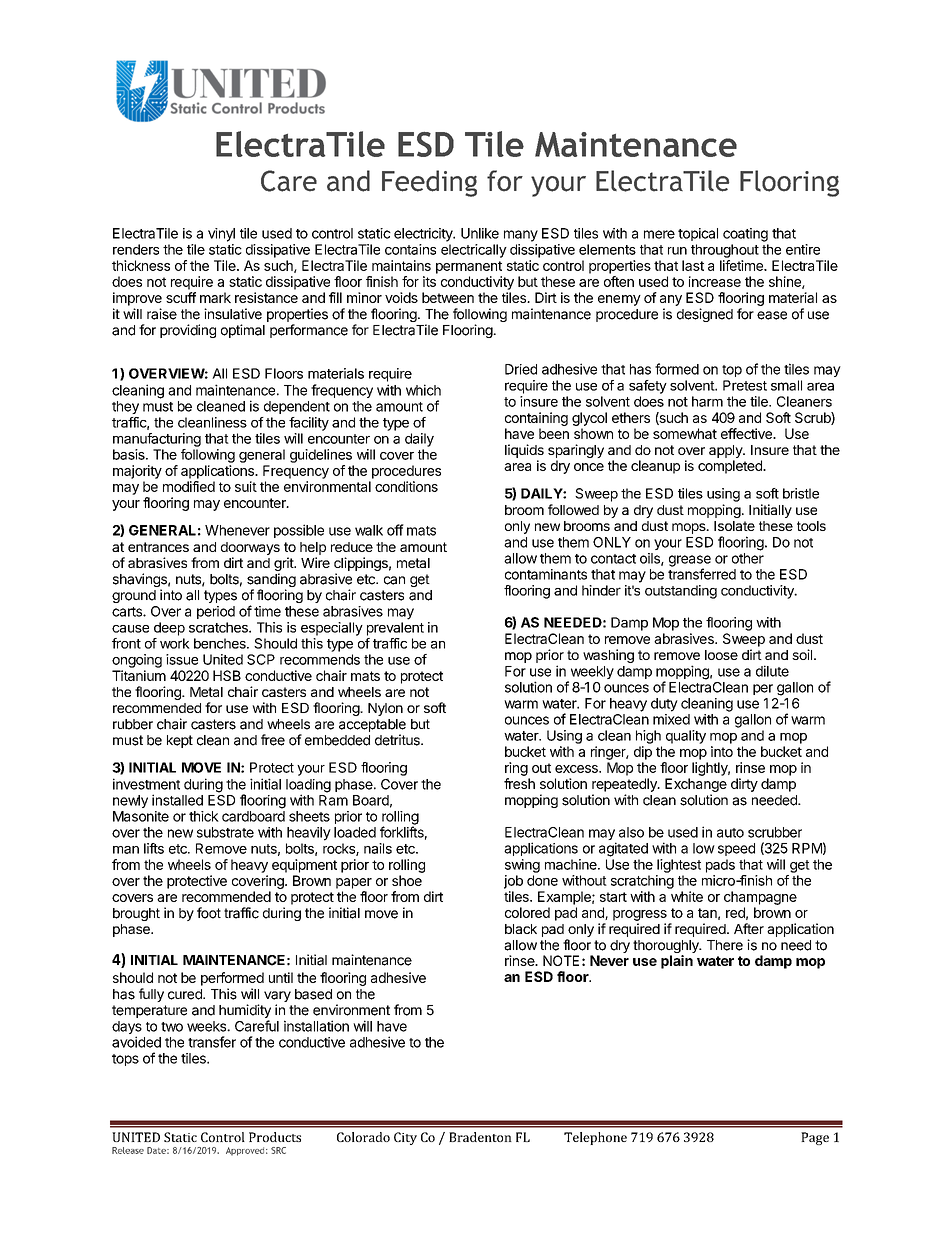 This image has width=952, height=1233. Describe the element at coordinates (815, 1138) in the image. I see `Page` at that location.
